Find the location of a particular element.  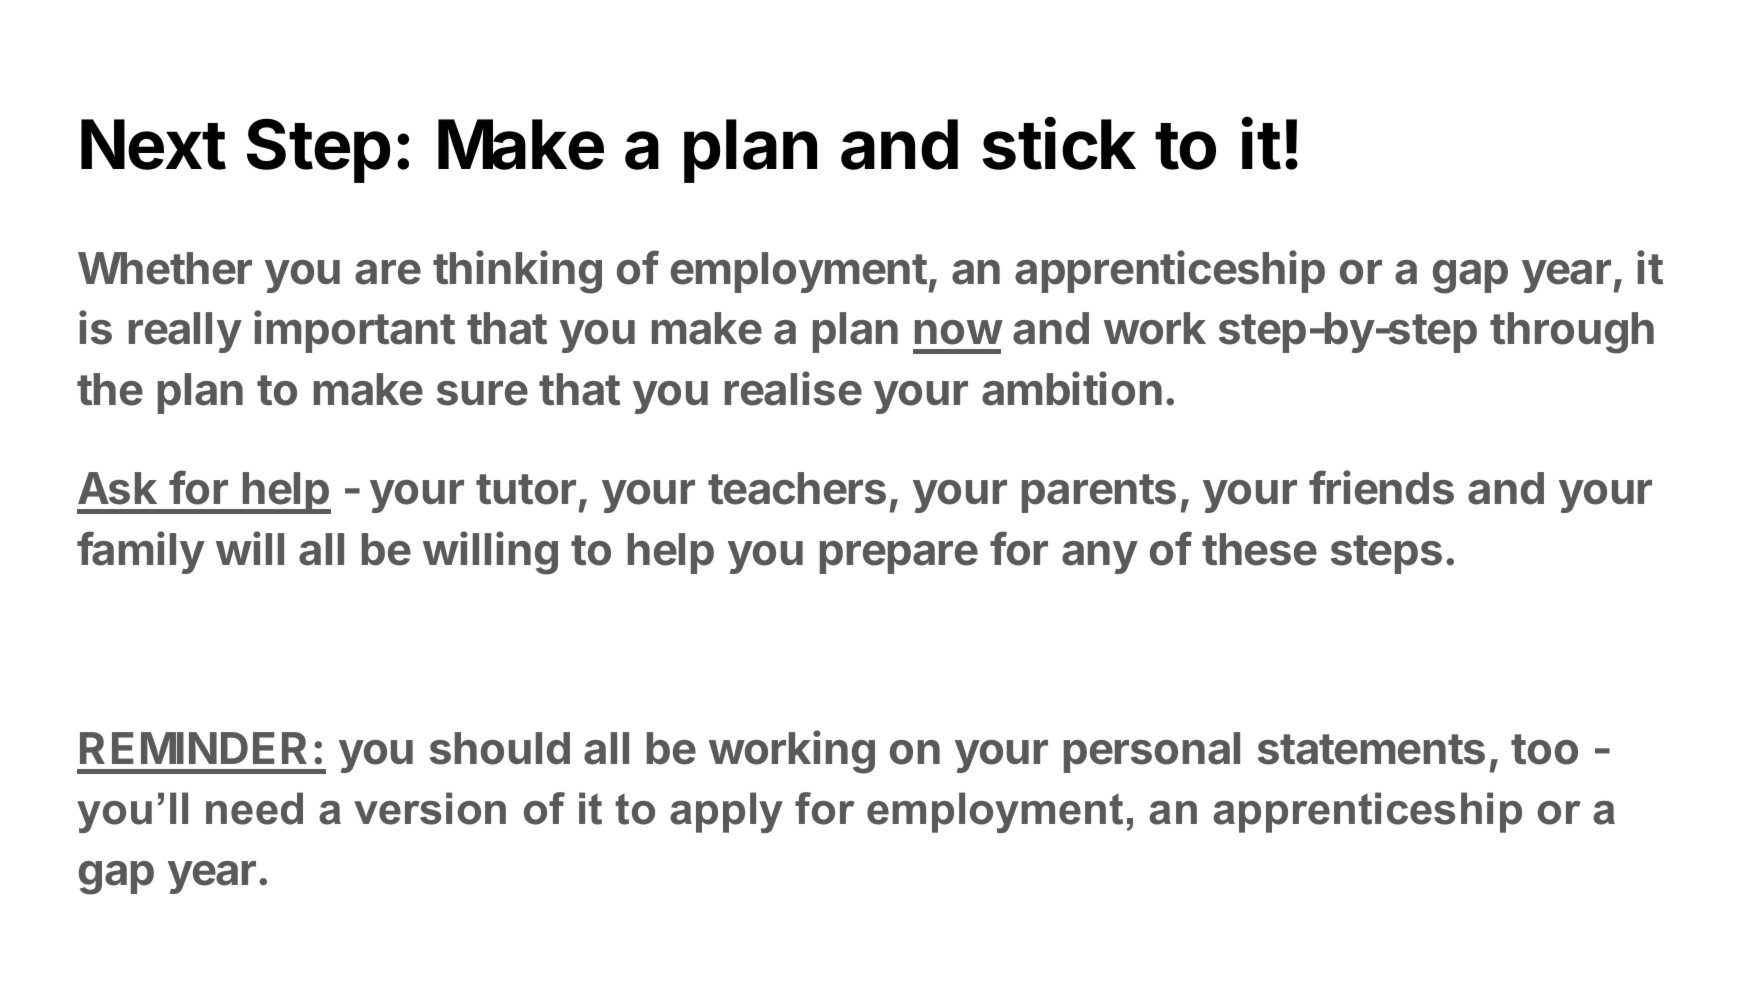

stick is located at coordinates (1059, 144).
